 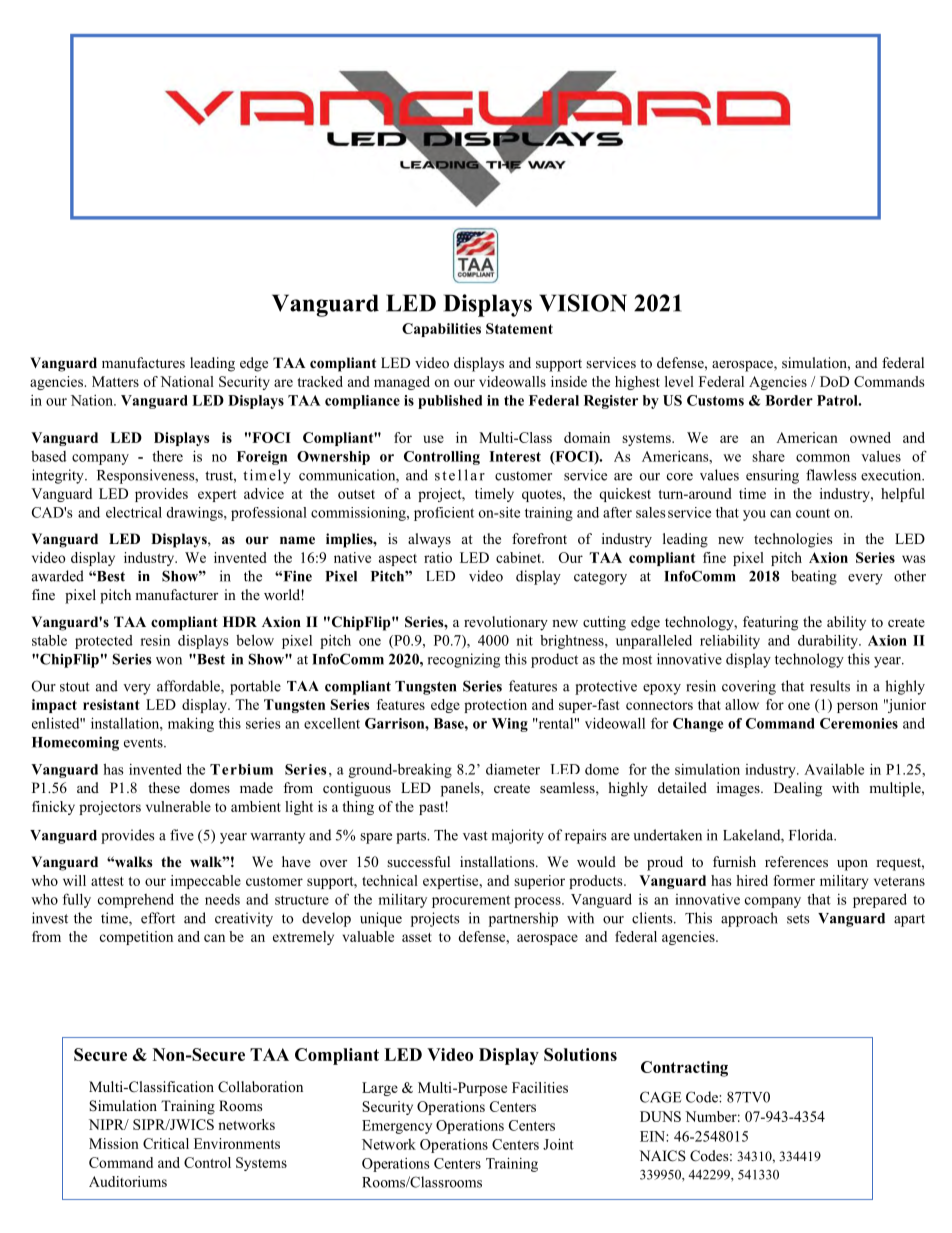 I want to click on Statement, so click(x=519, y=328).
